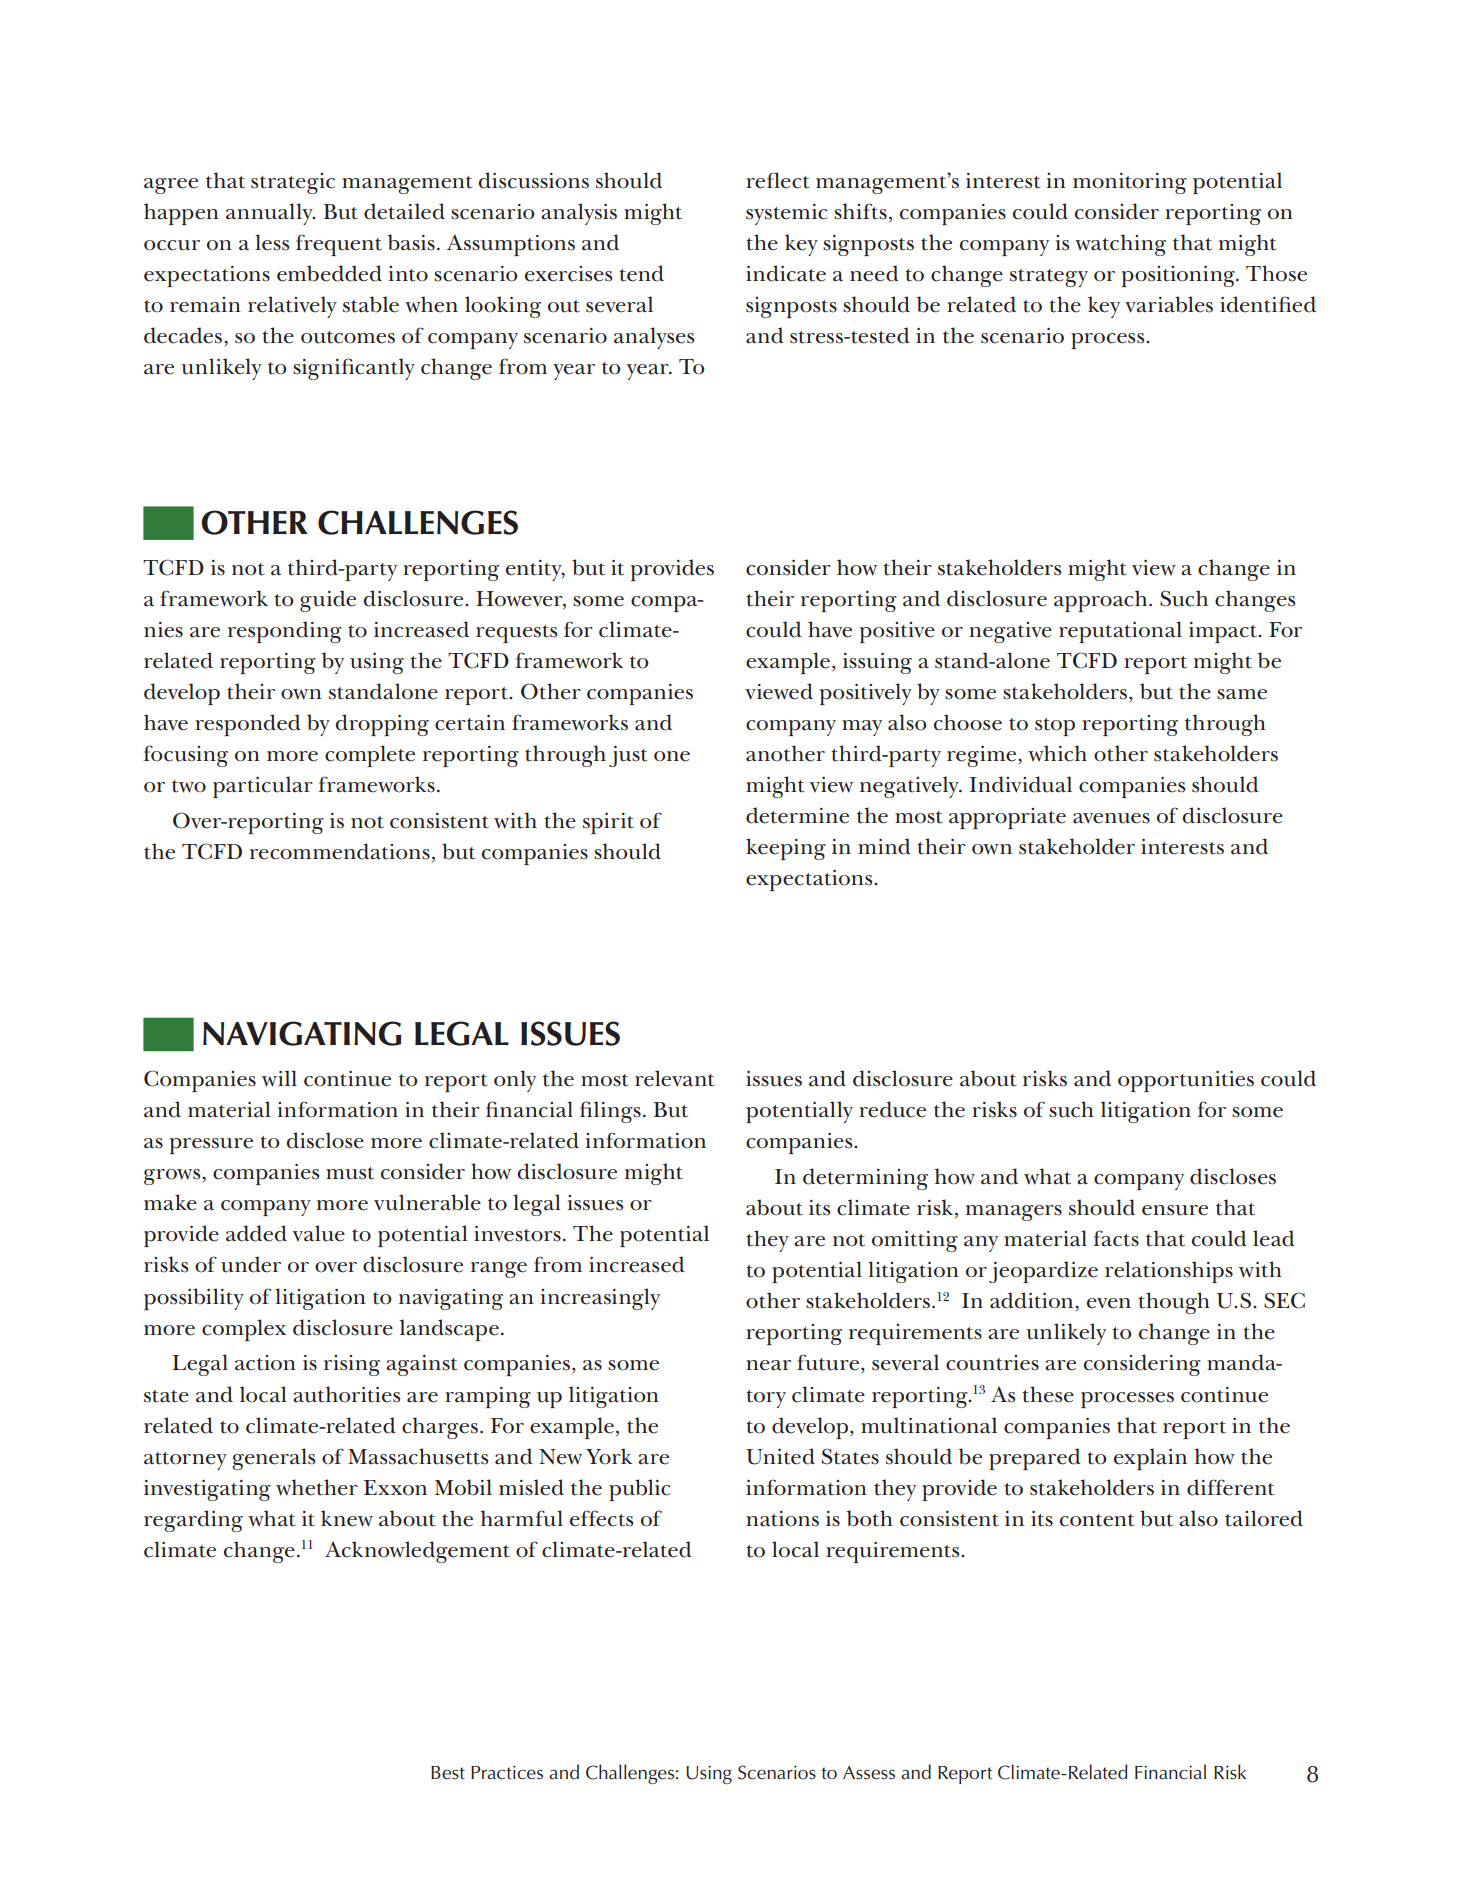  What do you see at coordinates (265, 1363) in the page?
I see `action` at bounding box center [265, 1363].
